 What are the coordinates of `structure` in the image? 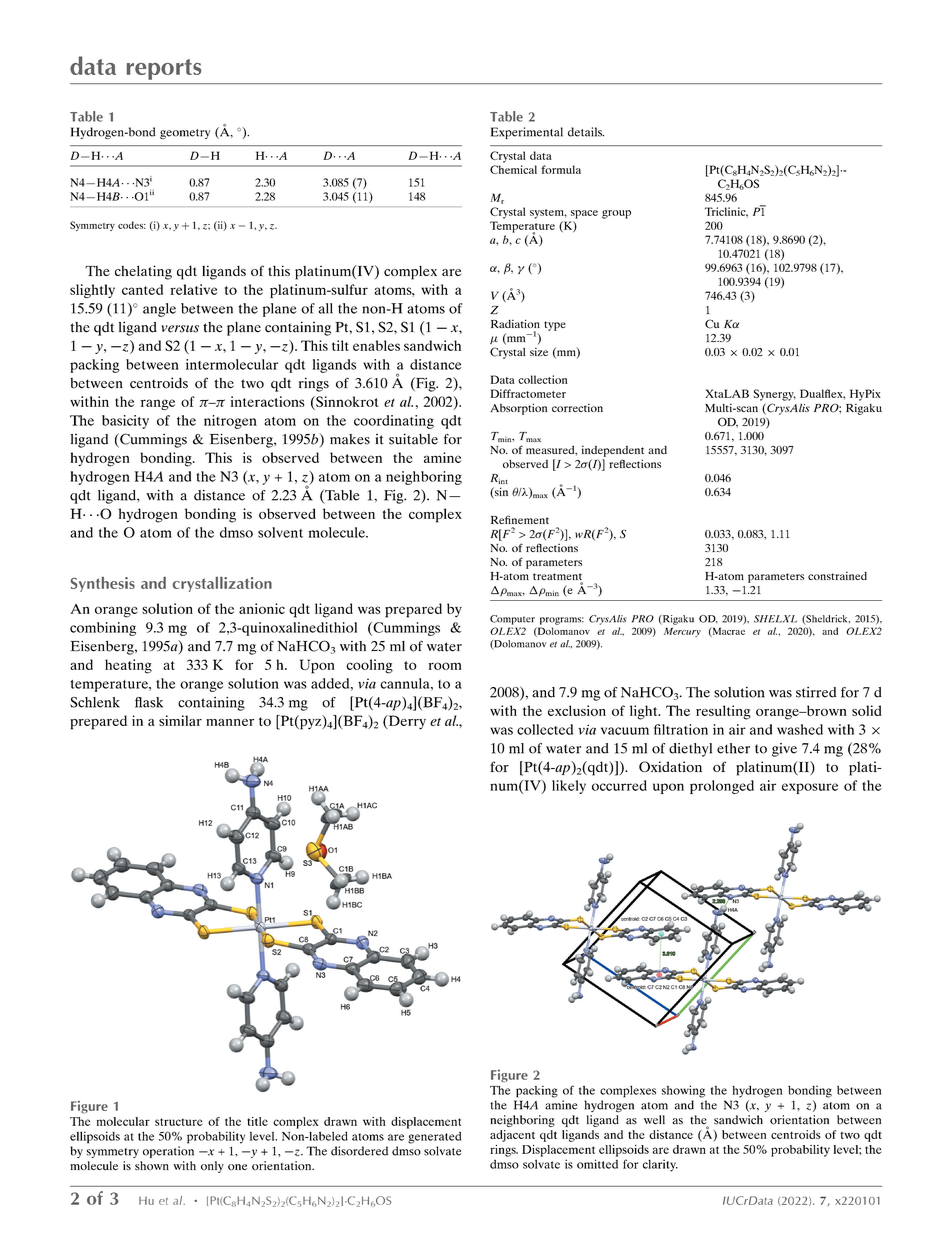 It's located at (179, 1122).
